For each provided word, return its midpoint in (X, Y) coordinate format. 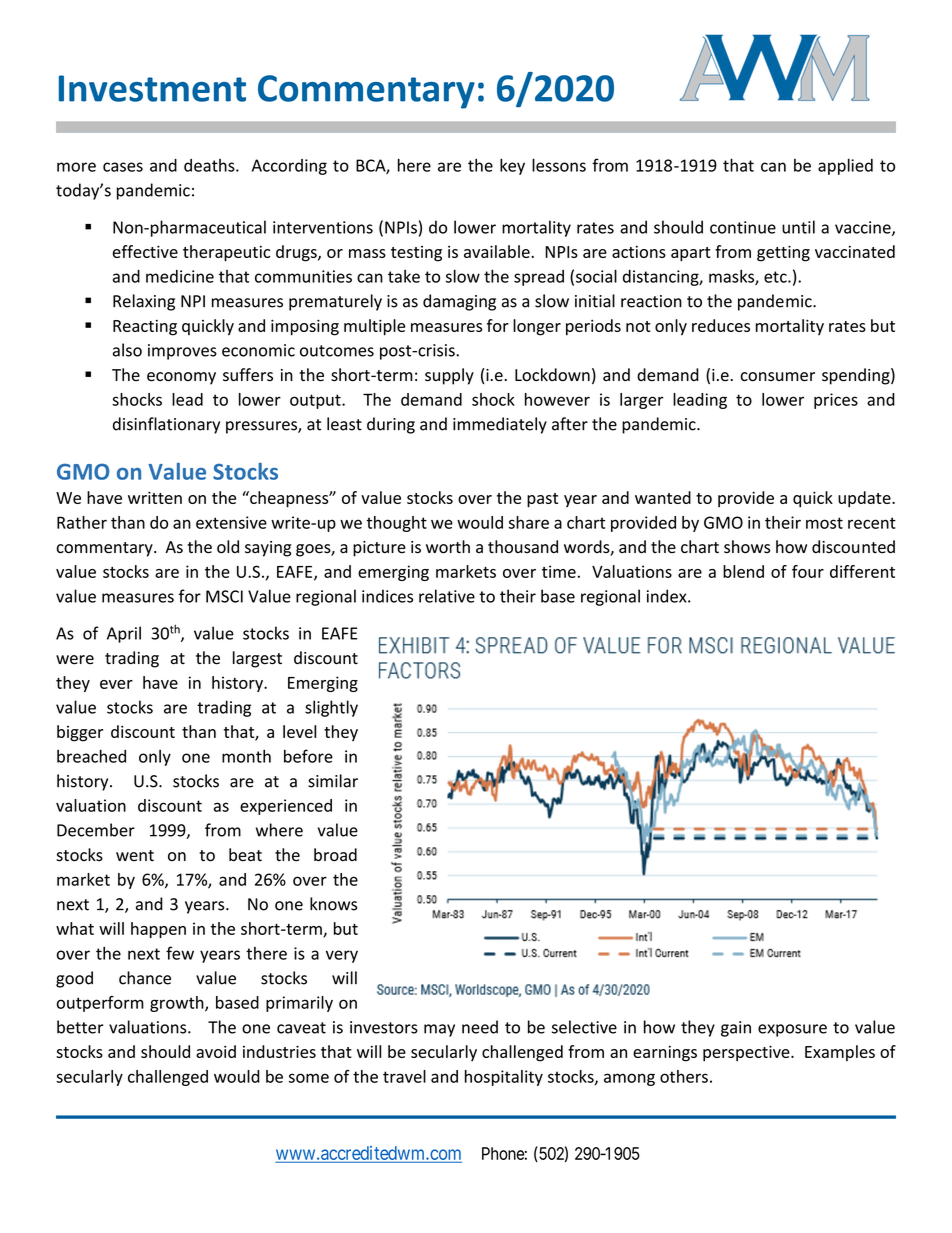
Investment (152, 88)
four (808, 571)
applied (845, 166)
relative (447, 596)
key (512, 166)
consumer (777, 377)
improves (182, 352)
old (228, 547)
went (135, 855)
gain (736, 1029)
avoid (216, 1051)
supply (449, 376)
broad (335, 855)
